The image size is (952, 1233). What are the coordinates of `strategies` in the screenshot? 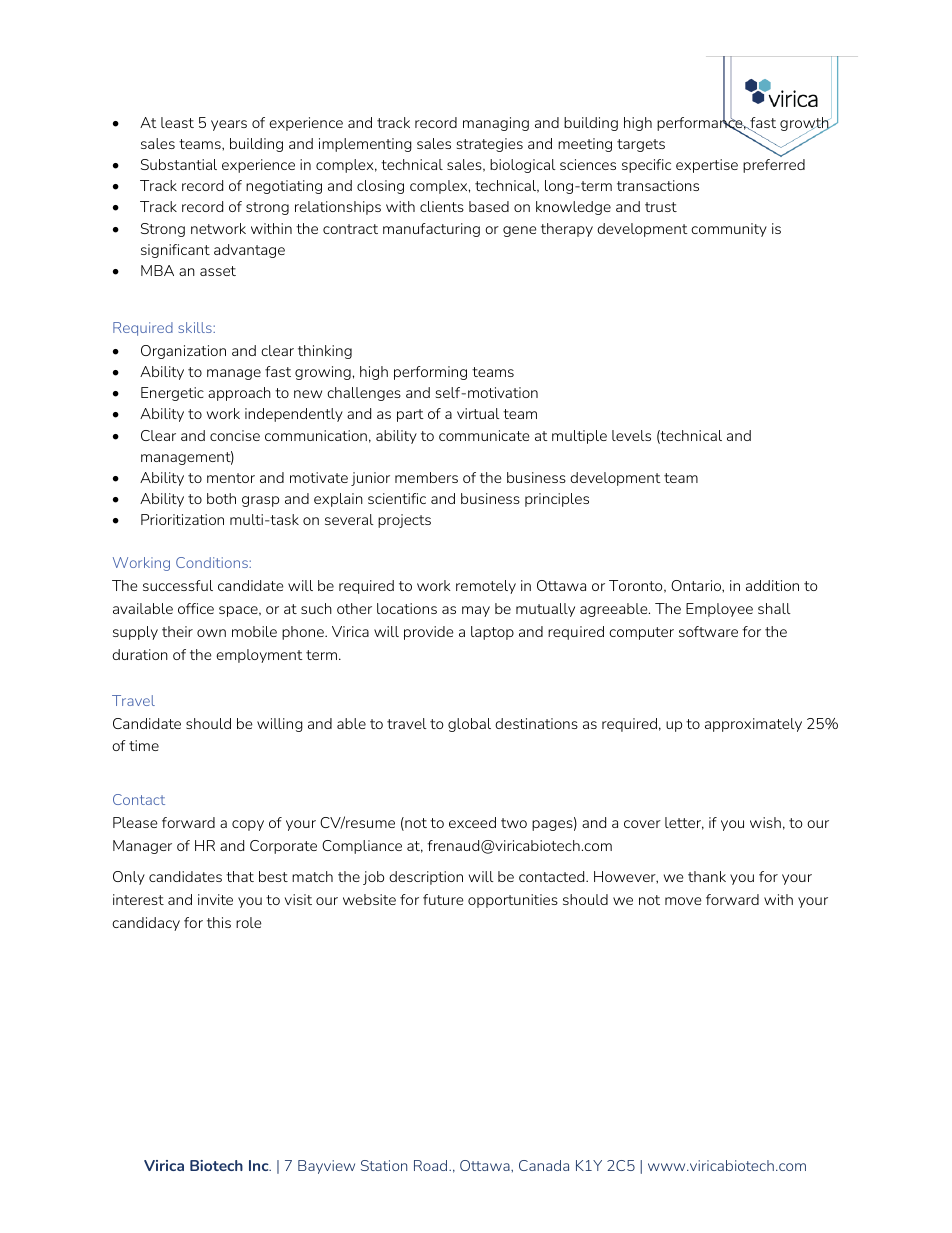 It's located at (490, 145).
